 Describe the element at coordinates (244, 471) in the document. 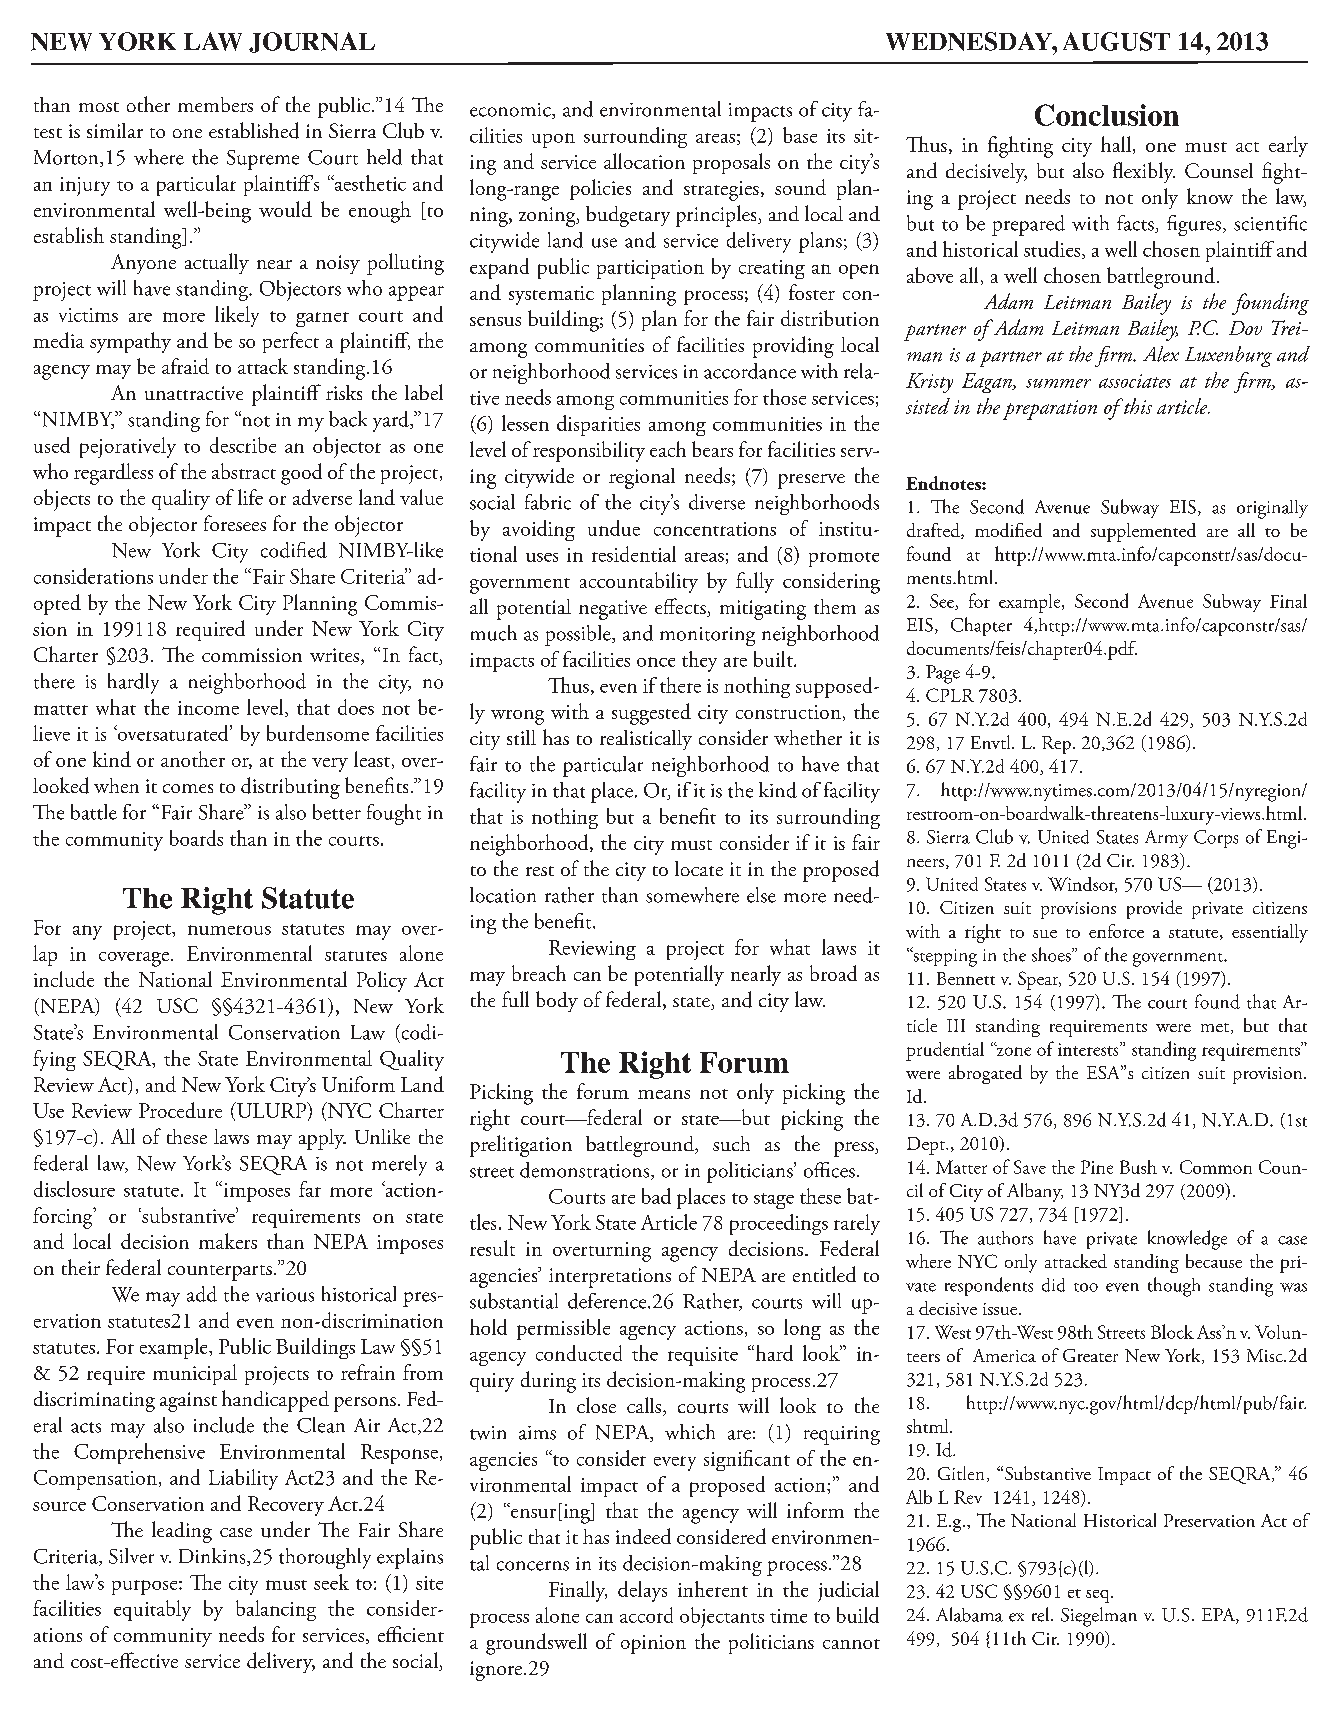

I see `abstract` at that location.
